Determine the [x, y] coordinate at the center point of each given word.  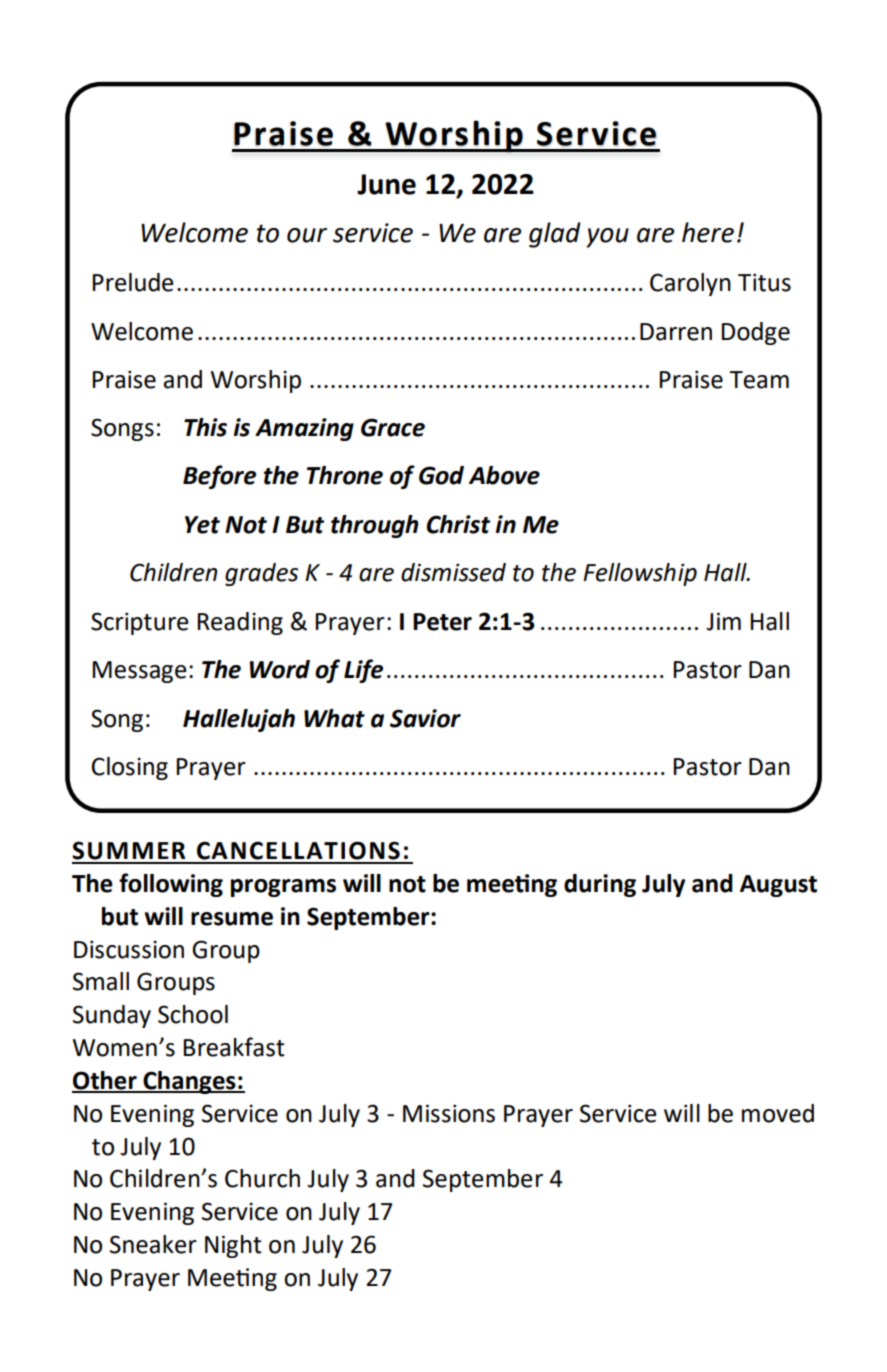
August [778, 886]
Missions [449, 1113]
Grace [393, 427]
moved [778, 1113]
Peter [442, 622]
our [307, 235]
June [386, 184]
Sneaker [153, 1244]
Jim [723, 621]
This [205, 427]
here [708, 232]
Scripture [140, 623]
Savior [425, 718]
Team [759, 380]
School [193, 1014]
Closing [130, 768]
